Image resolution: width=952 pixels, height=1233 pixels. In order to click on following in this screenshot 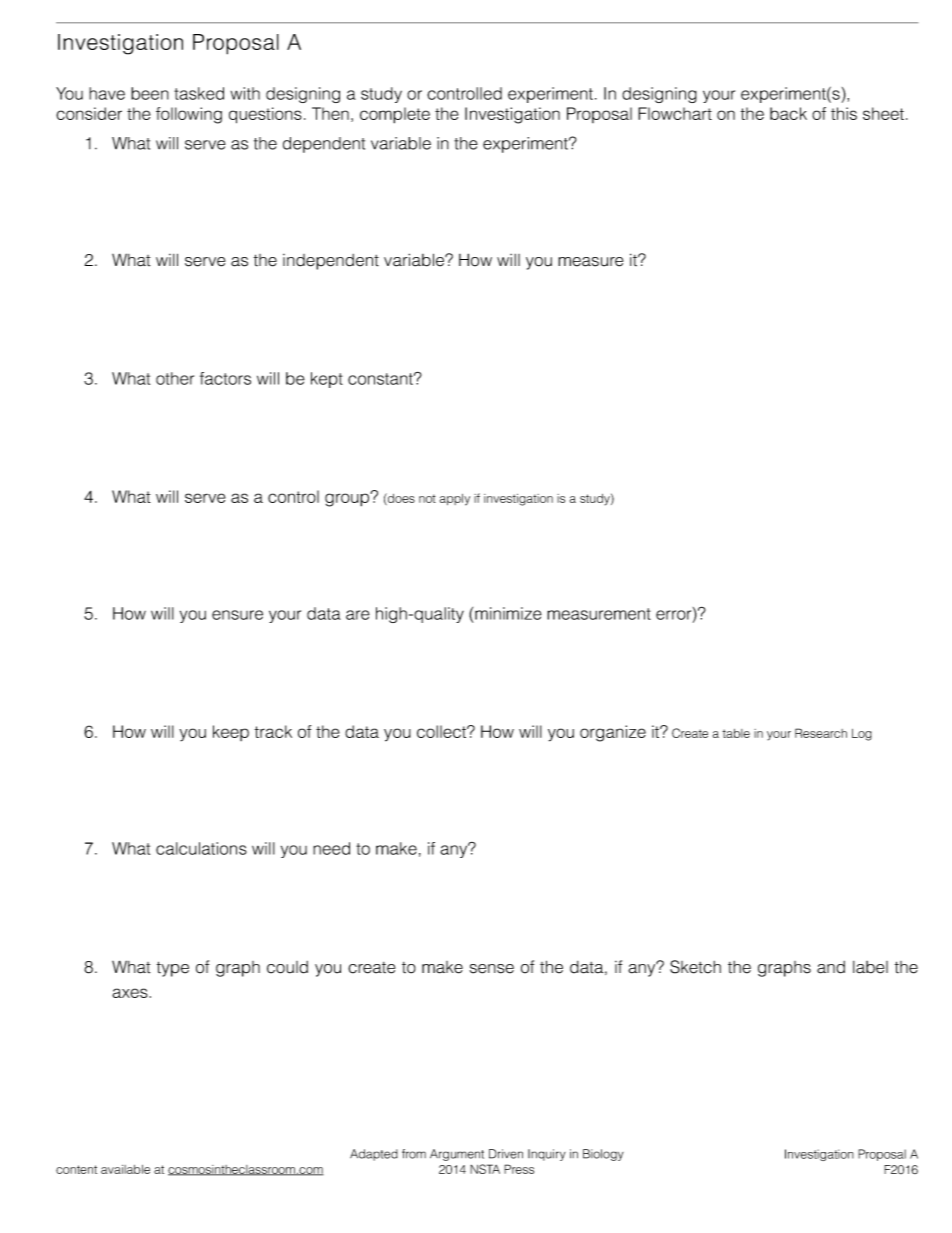, I will do `click(189, 115)`.
